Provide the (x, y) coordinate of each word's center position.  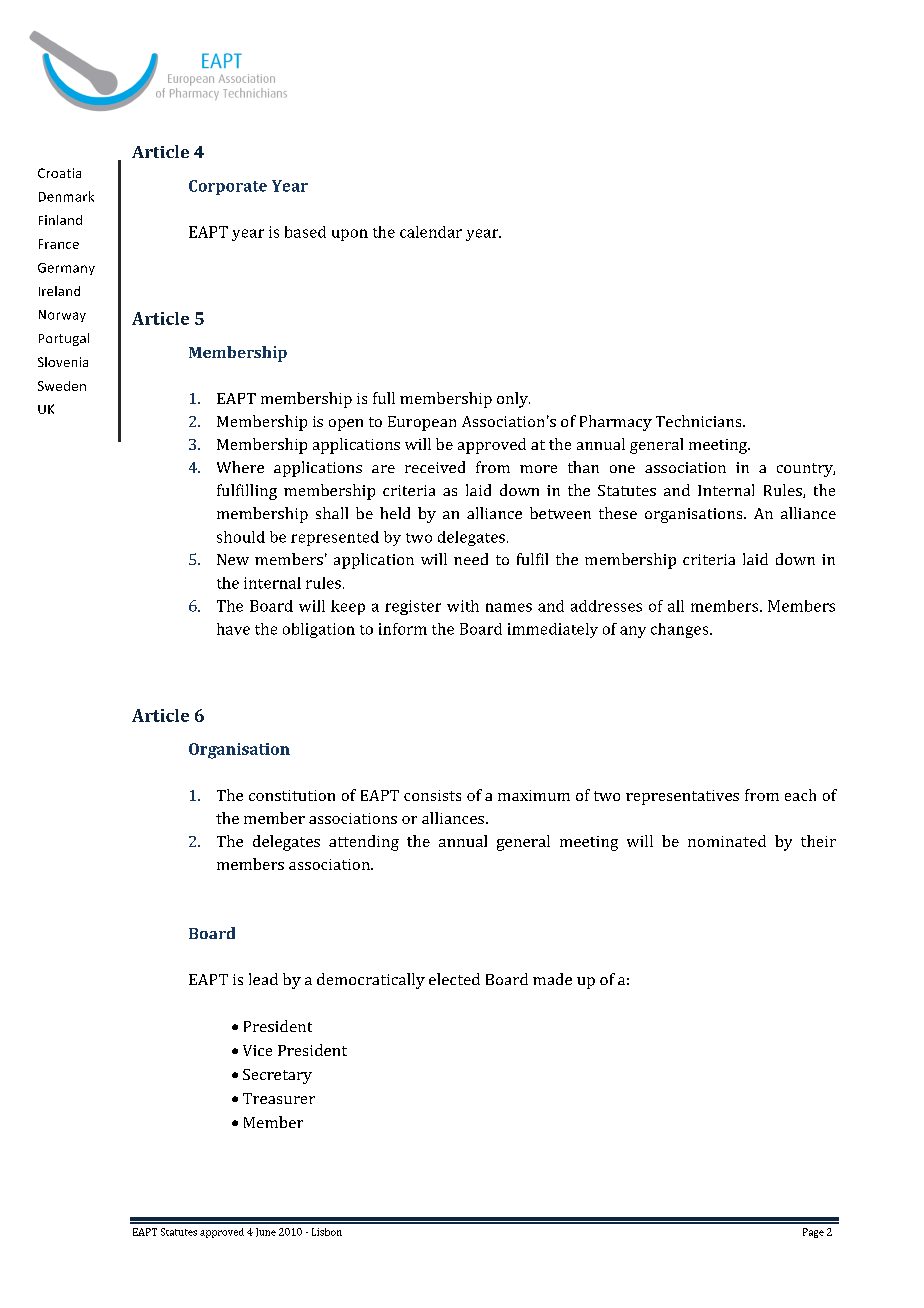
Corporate (228, 187)
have (233, 629)
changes (681, 630)
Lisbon (327, 1232)
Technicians (700, 421)
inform (403, 629)
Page (813, 1233)
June (266, 1232)
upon (350, 235)
